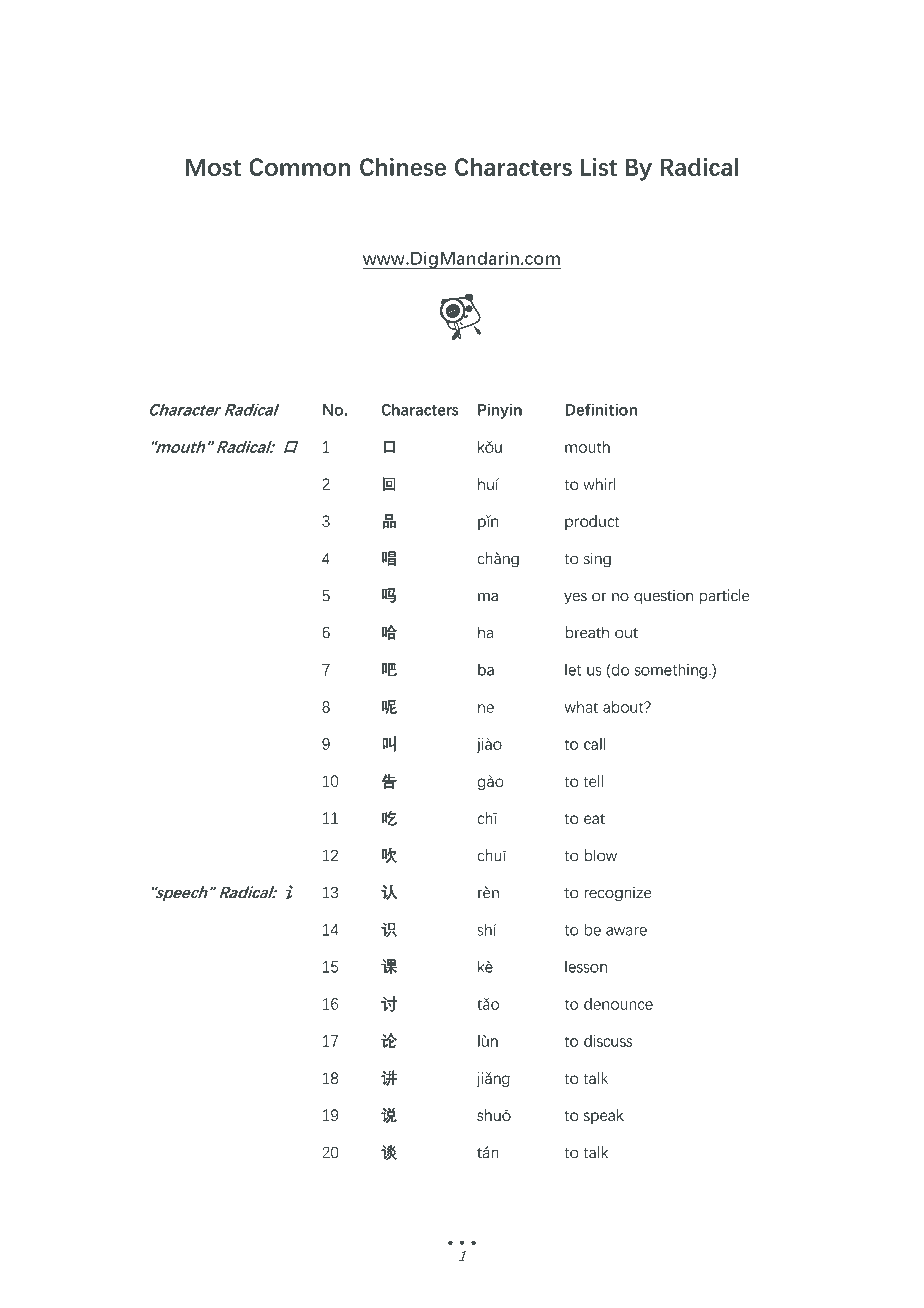  What do you see at coordinates (618, 894) in the document?
I see `recognize` at bounding box center [618, 894].
